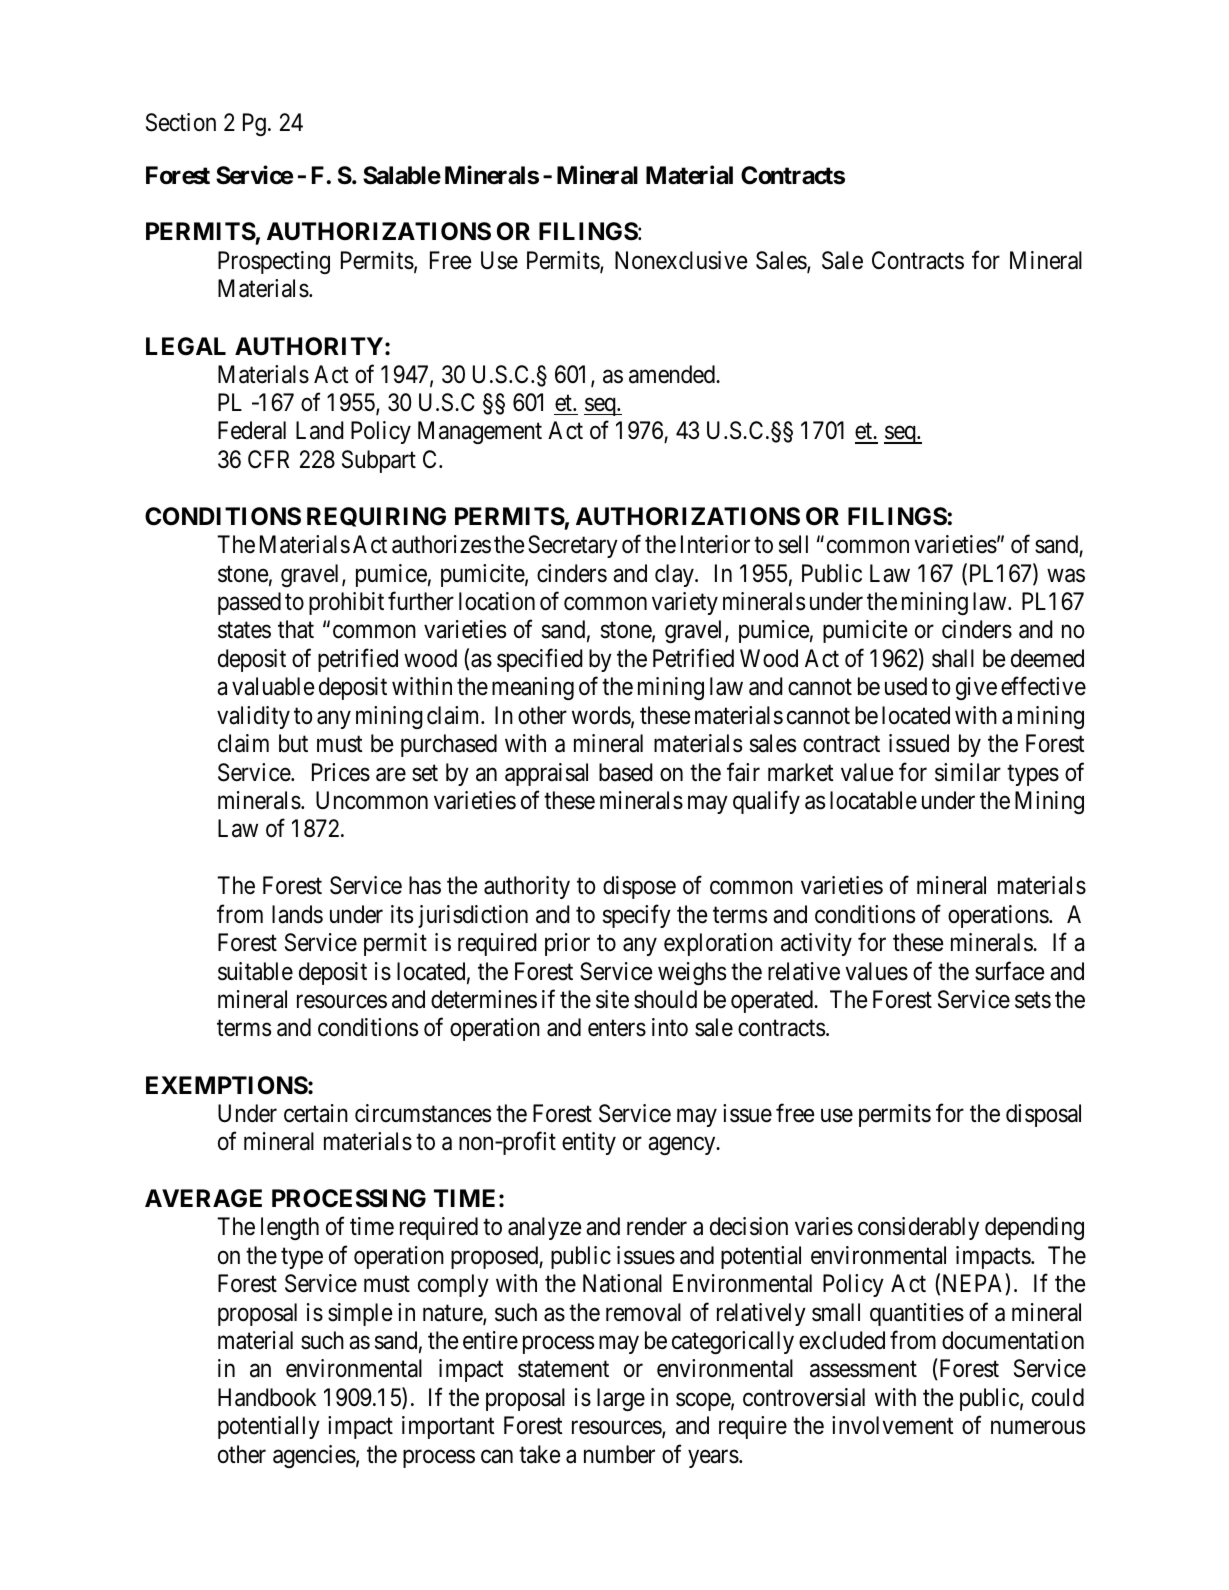  I want to click on sell, so click(793, 544).
